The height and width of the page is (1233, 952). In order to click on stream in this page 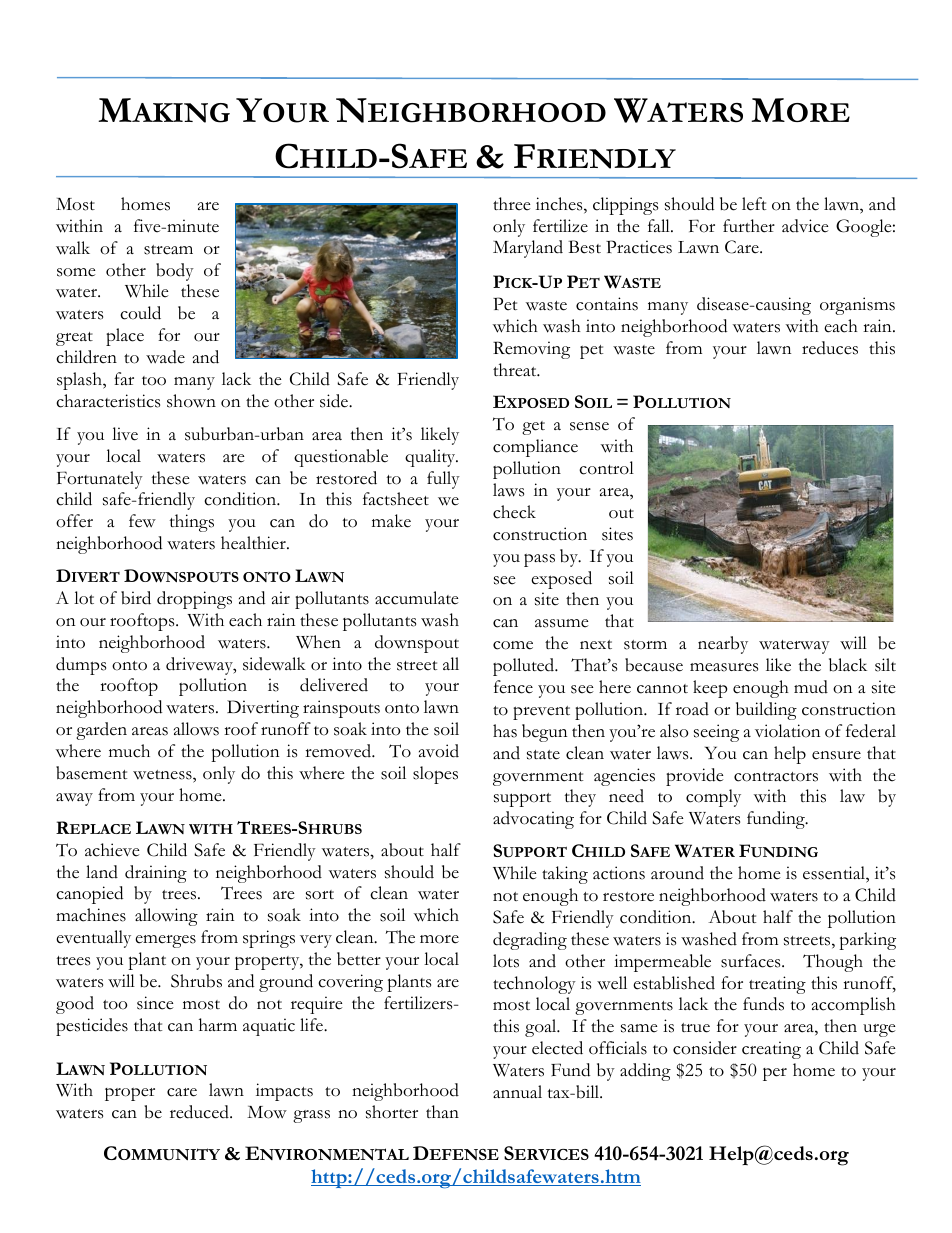, I will do `click(168, 250)`.
